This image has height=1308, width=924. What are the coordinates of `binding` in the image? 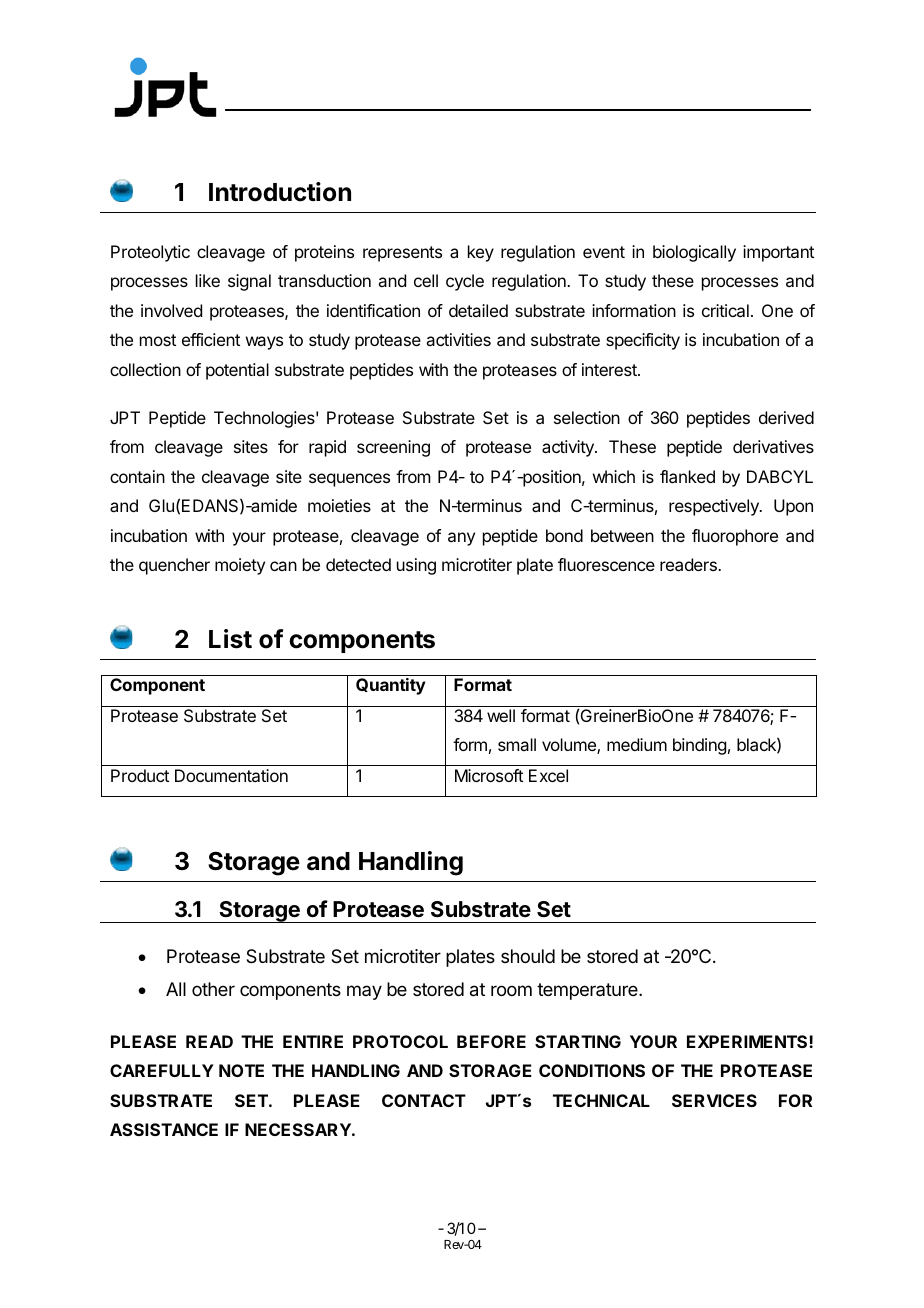 It's located at (699, 746).
